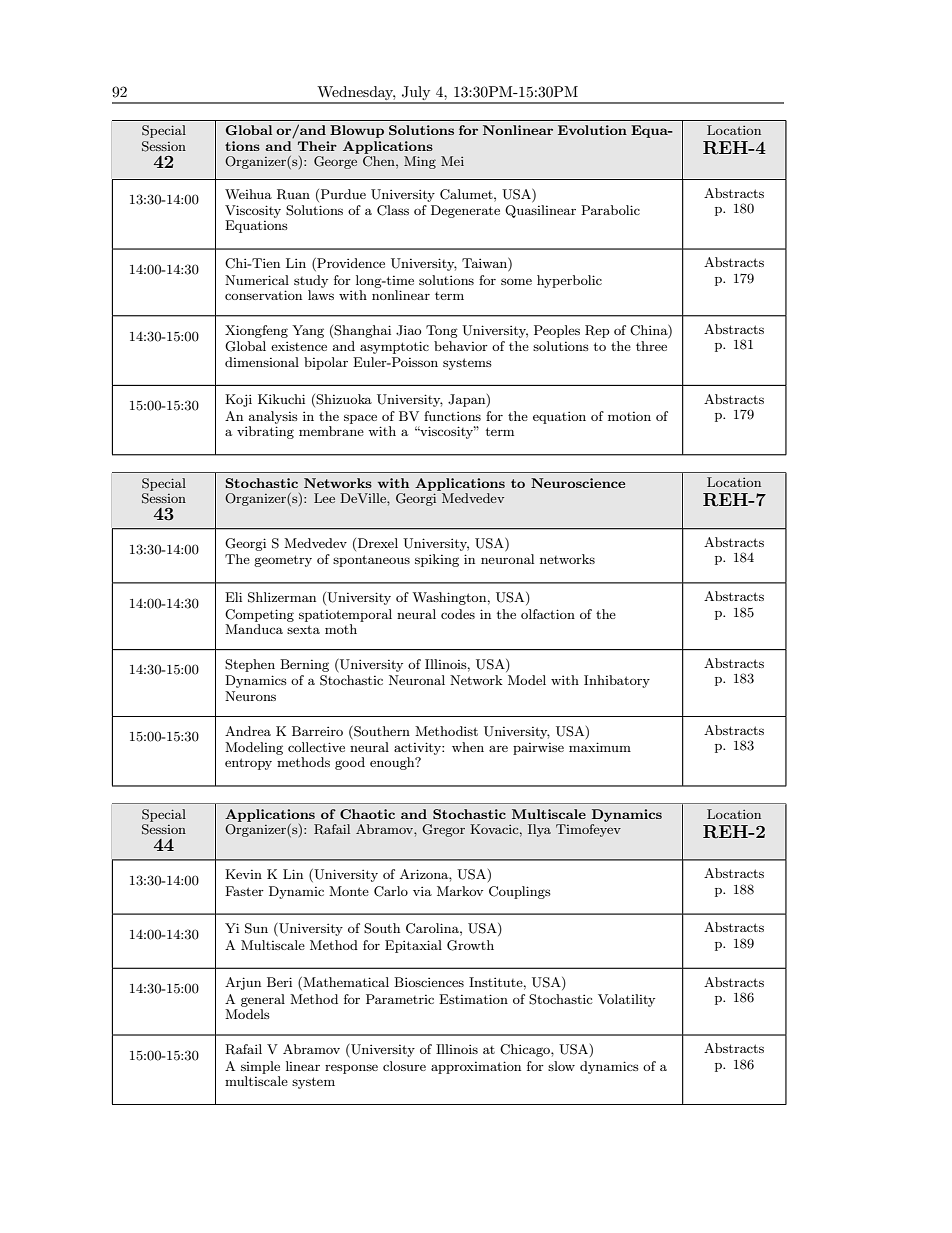 The height and width of the screenshot is (1233, 952). Describe the element at coordinates (316, 747) in the screenshot. I see `collective` at that location.
